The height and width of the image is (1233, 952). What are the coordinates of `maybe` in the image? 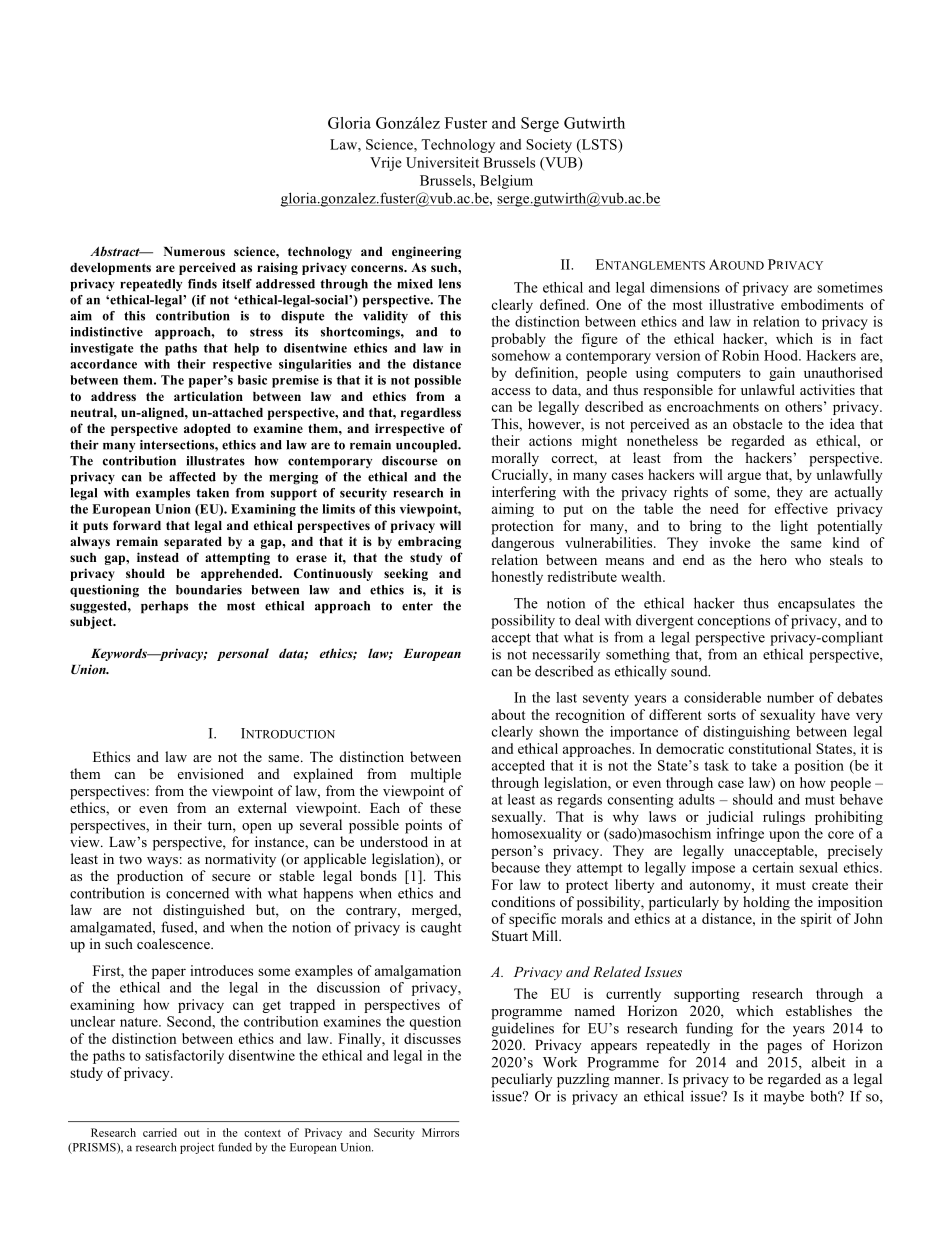 It's located at (784, 1097).
